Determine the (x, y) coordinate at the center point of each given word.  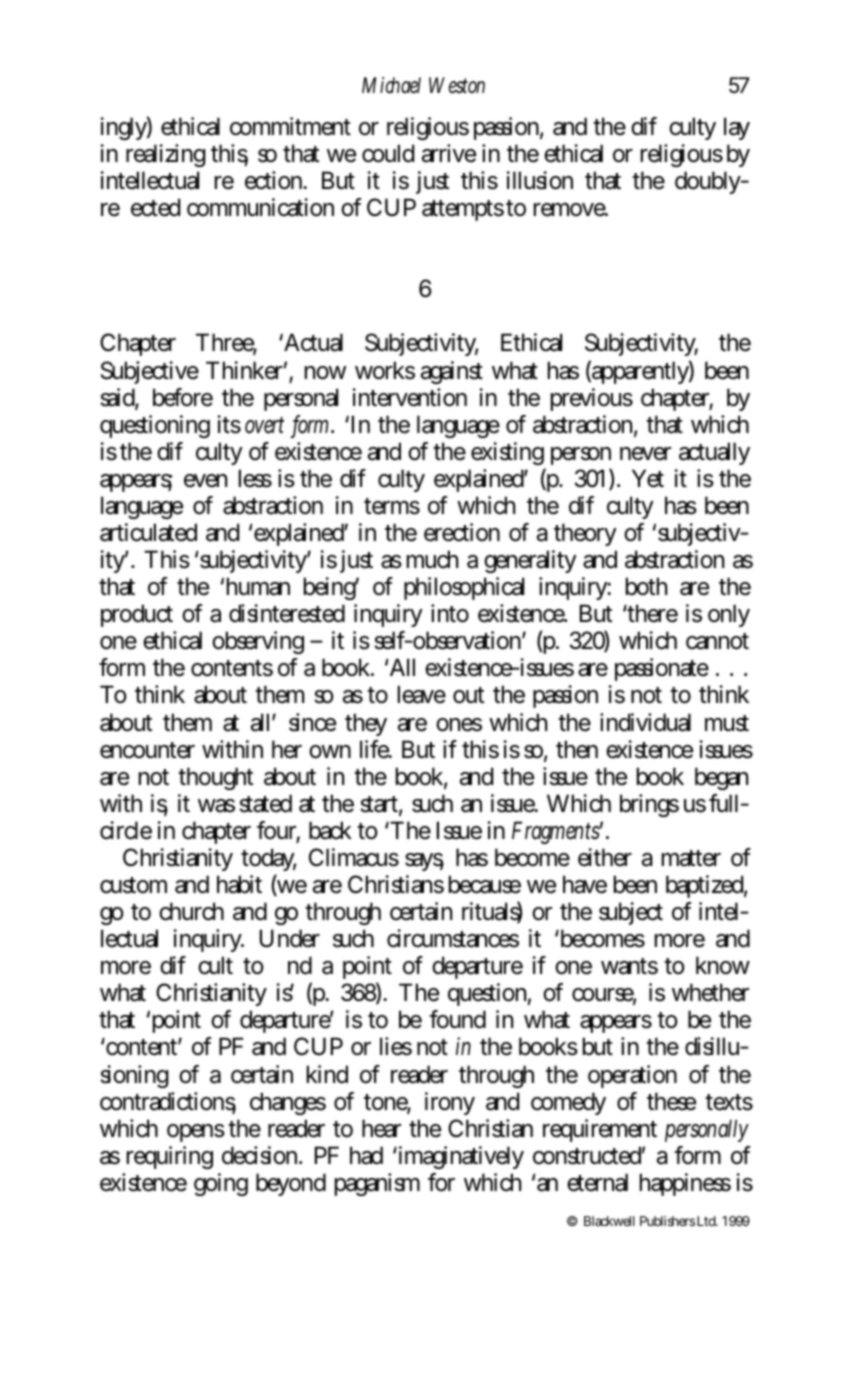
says (424, 862)
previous (592, 399)
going (221, 1184)
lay (737, 128)
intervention (409, 397)
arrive (449, 153)
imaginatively (460, 1157)
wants (629, 966)
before (183, 397)
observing (258, 642)
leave (422, 694)
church (191, 911)
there (652, 613)
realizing (166, 155)
